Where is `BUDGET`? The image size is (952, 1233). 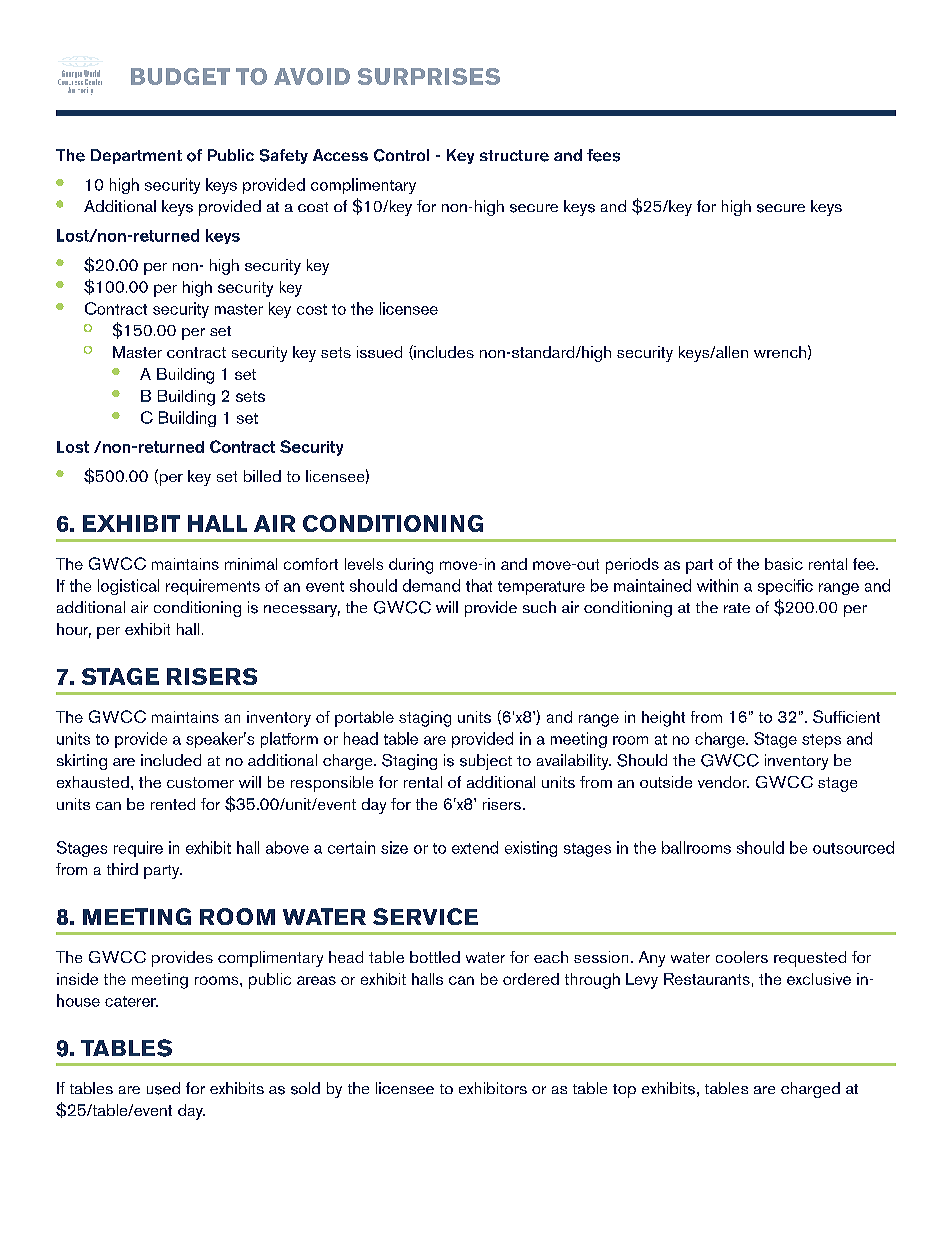
BUDGET is located at coordinates (180, 76).
